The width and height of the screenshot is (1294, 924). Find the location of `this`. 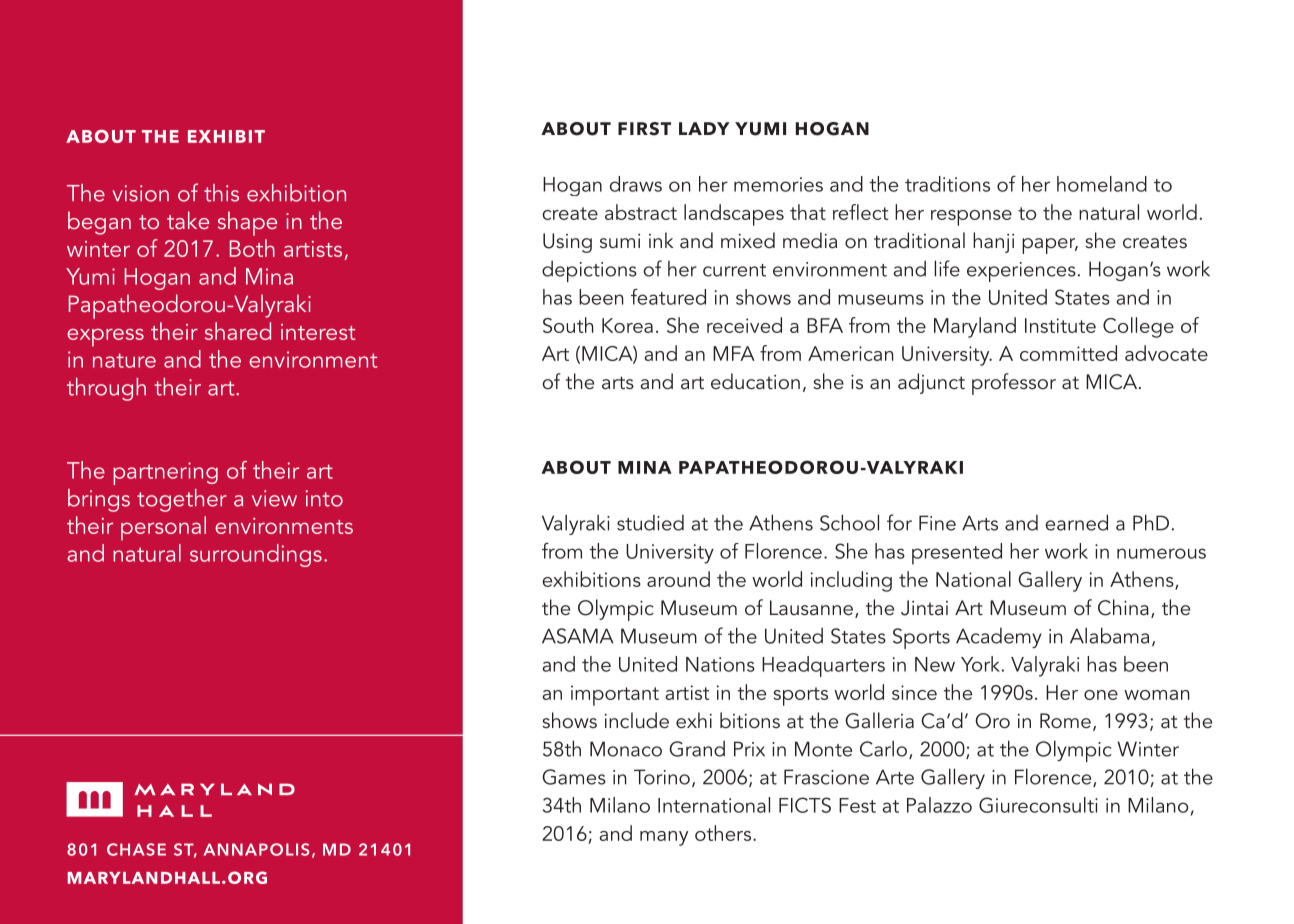

this is located at coordinates (221, 193).
